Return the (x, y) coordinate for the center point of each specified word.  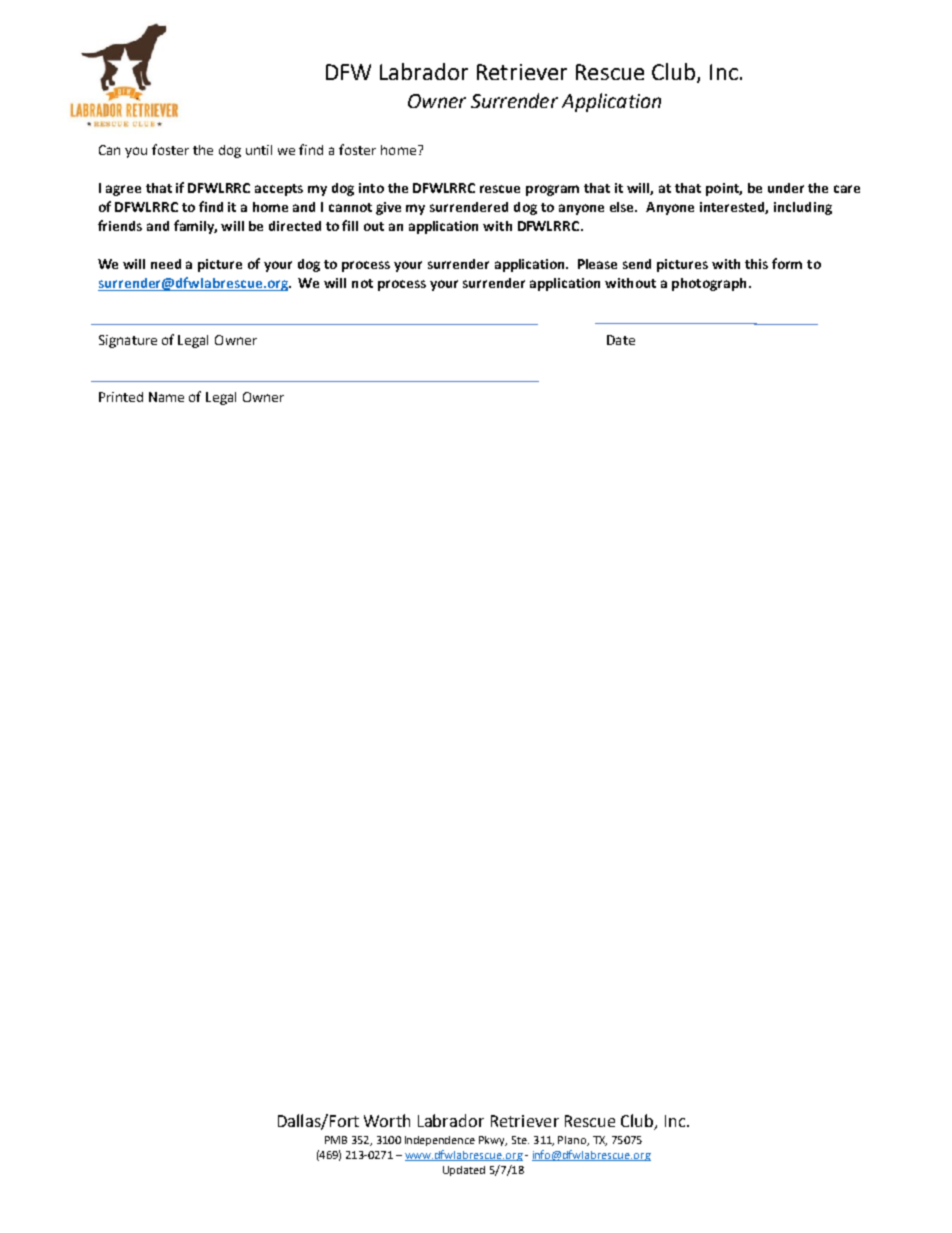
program (552, 190)
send (637, 264)
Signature (128, 341)
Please (597, 264)
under (786, 188)
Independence (440, 1141)
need (166, 264)
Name (166, 397)
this (756, 264)
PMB (336, 1140)
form (787, 263)
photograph (709, 284)
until (259, 150)
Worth (387, 1120)
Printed (121, 397)
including (803, 208)
